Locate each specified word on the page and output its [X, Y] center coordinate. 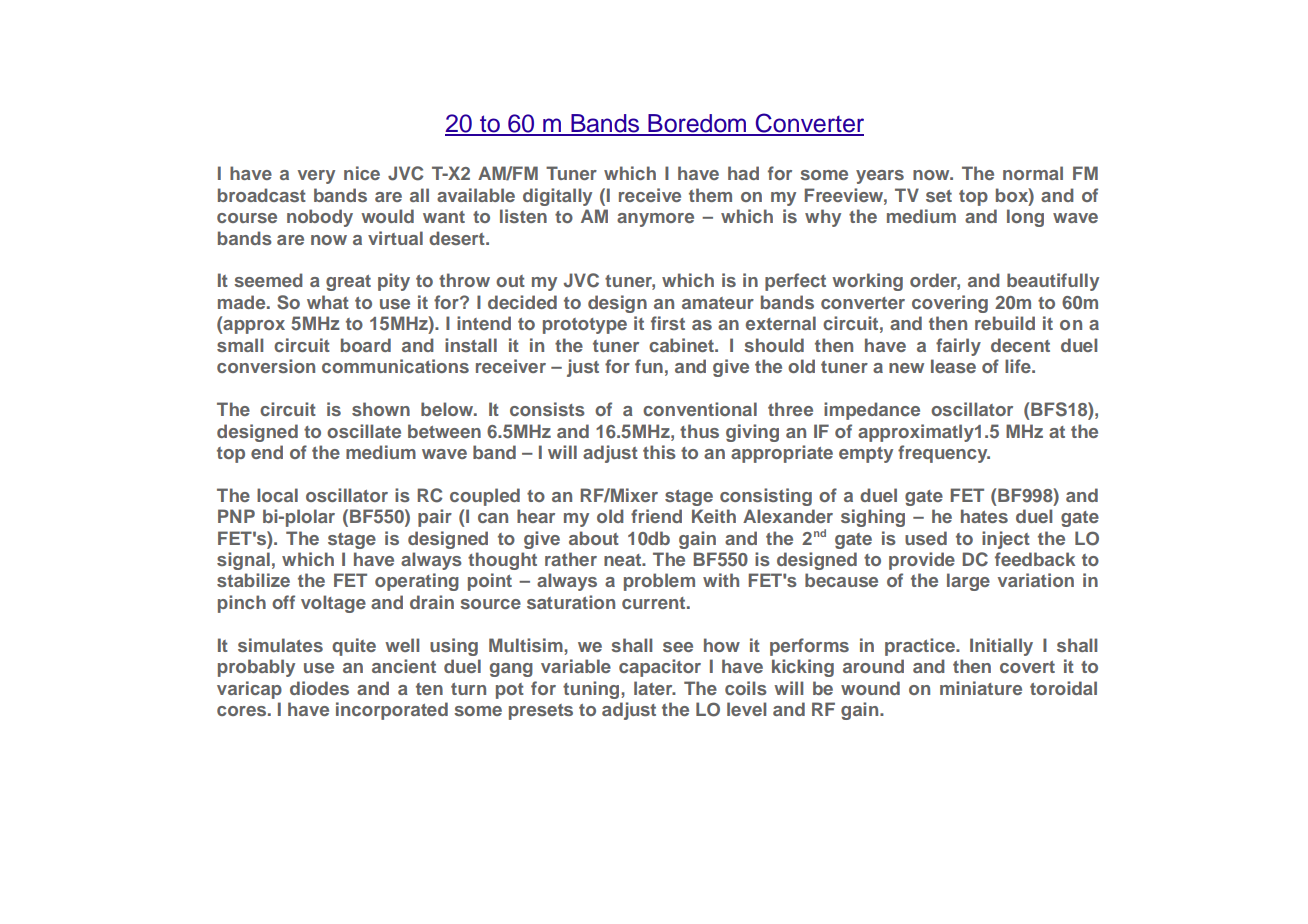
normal [1033, 173]
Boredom [697, 124]
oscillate [364, 431]
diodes [319, 688]
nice [362, 173]
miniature [981, 688]
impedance [872, 411]
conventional [700, 409]
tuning [592, 690]
